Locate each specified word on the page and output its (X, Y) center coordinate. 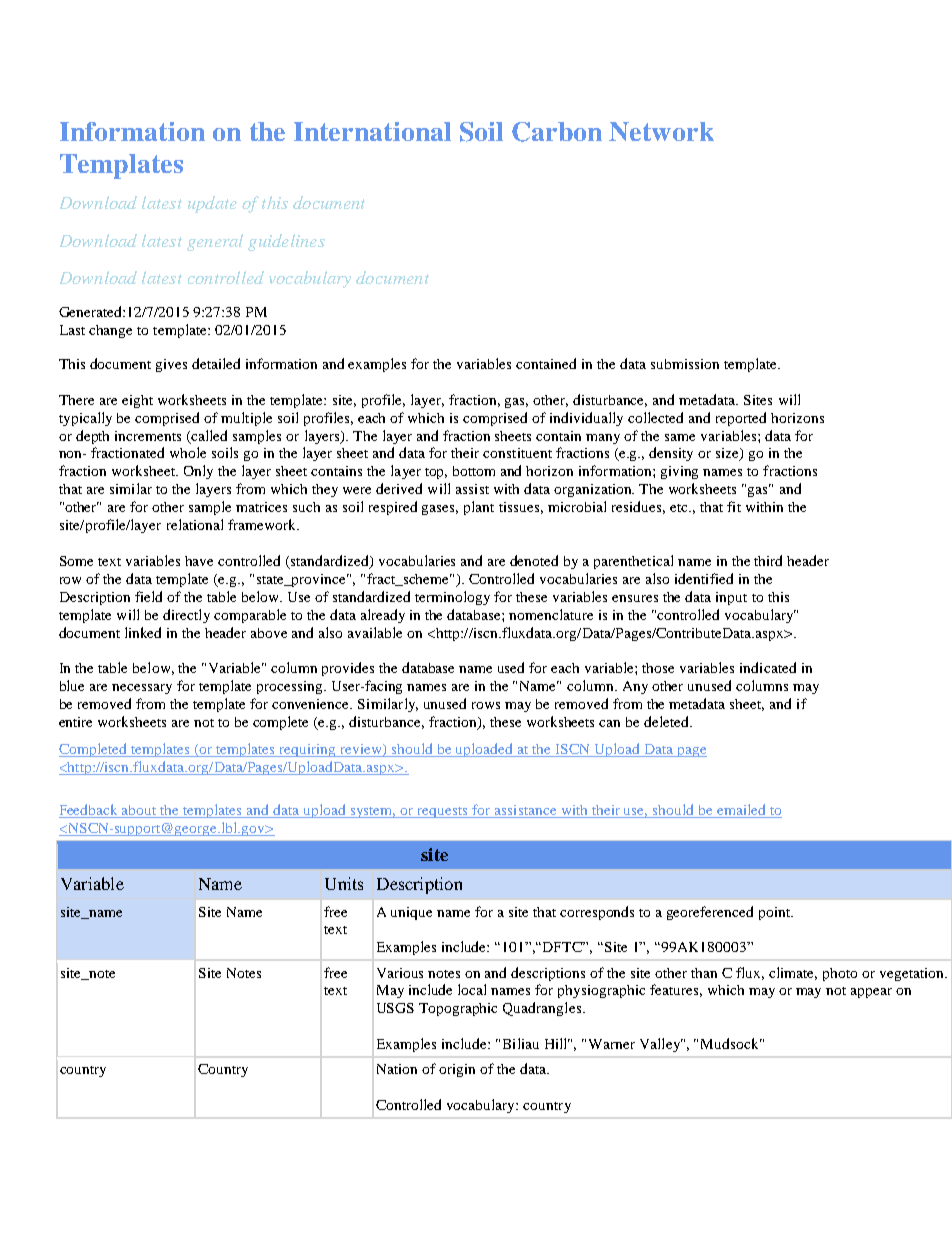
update (212, 204)
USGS (395, 1008)
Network (661, 131)
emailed (741, 811)
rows (486, 705)
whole (188, 452)
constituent (517, 453)
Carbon (557, 132)
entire (75, 722)
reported (741, 419)
